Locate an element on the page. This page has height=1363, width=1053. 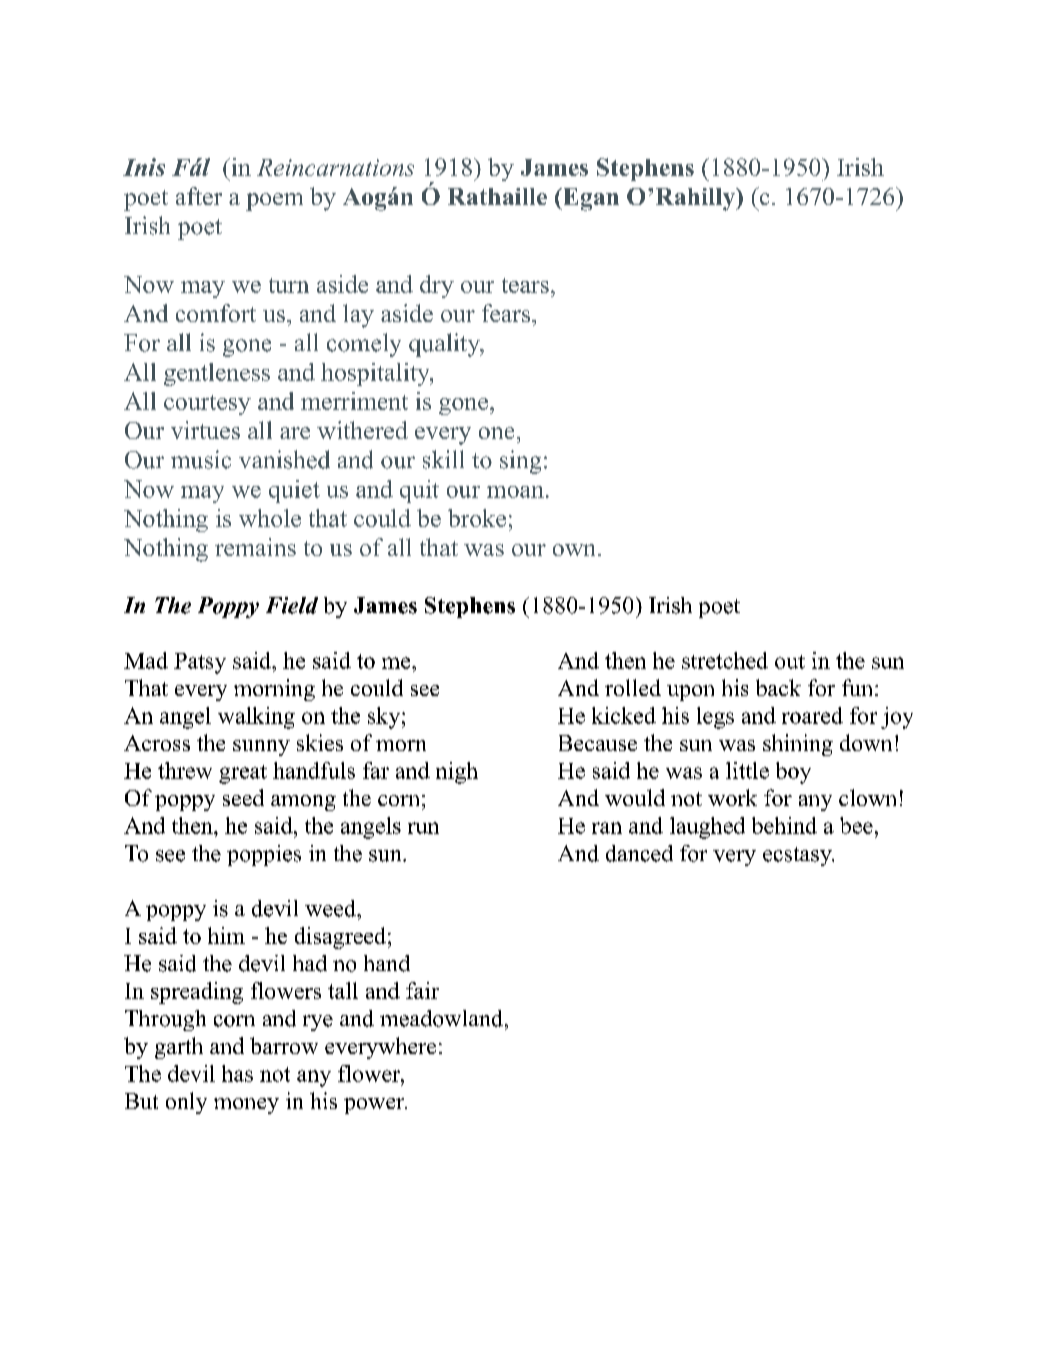
great is located at coordinates (243, 774).
